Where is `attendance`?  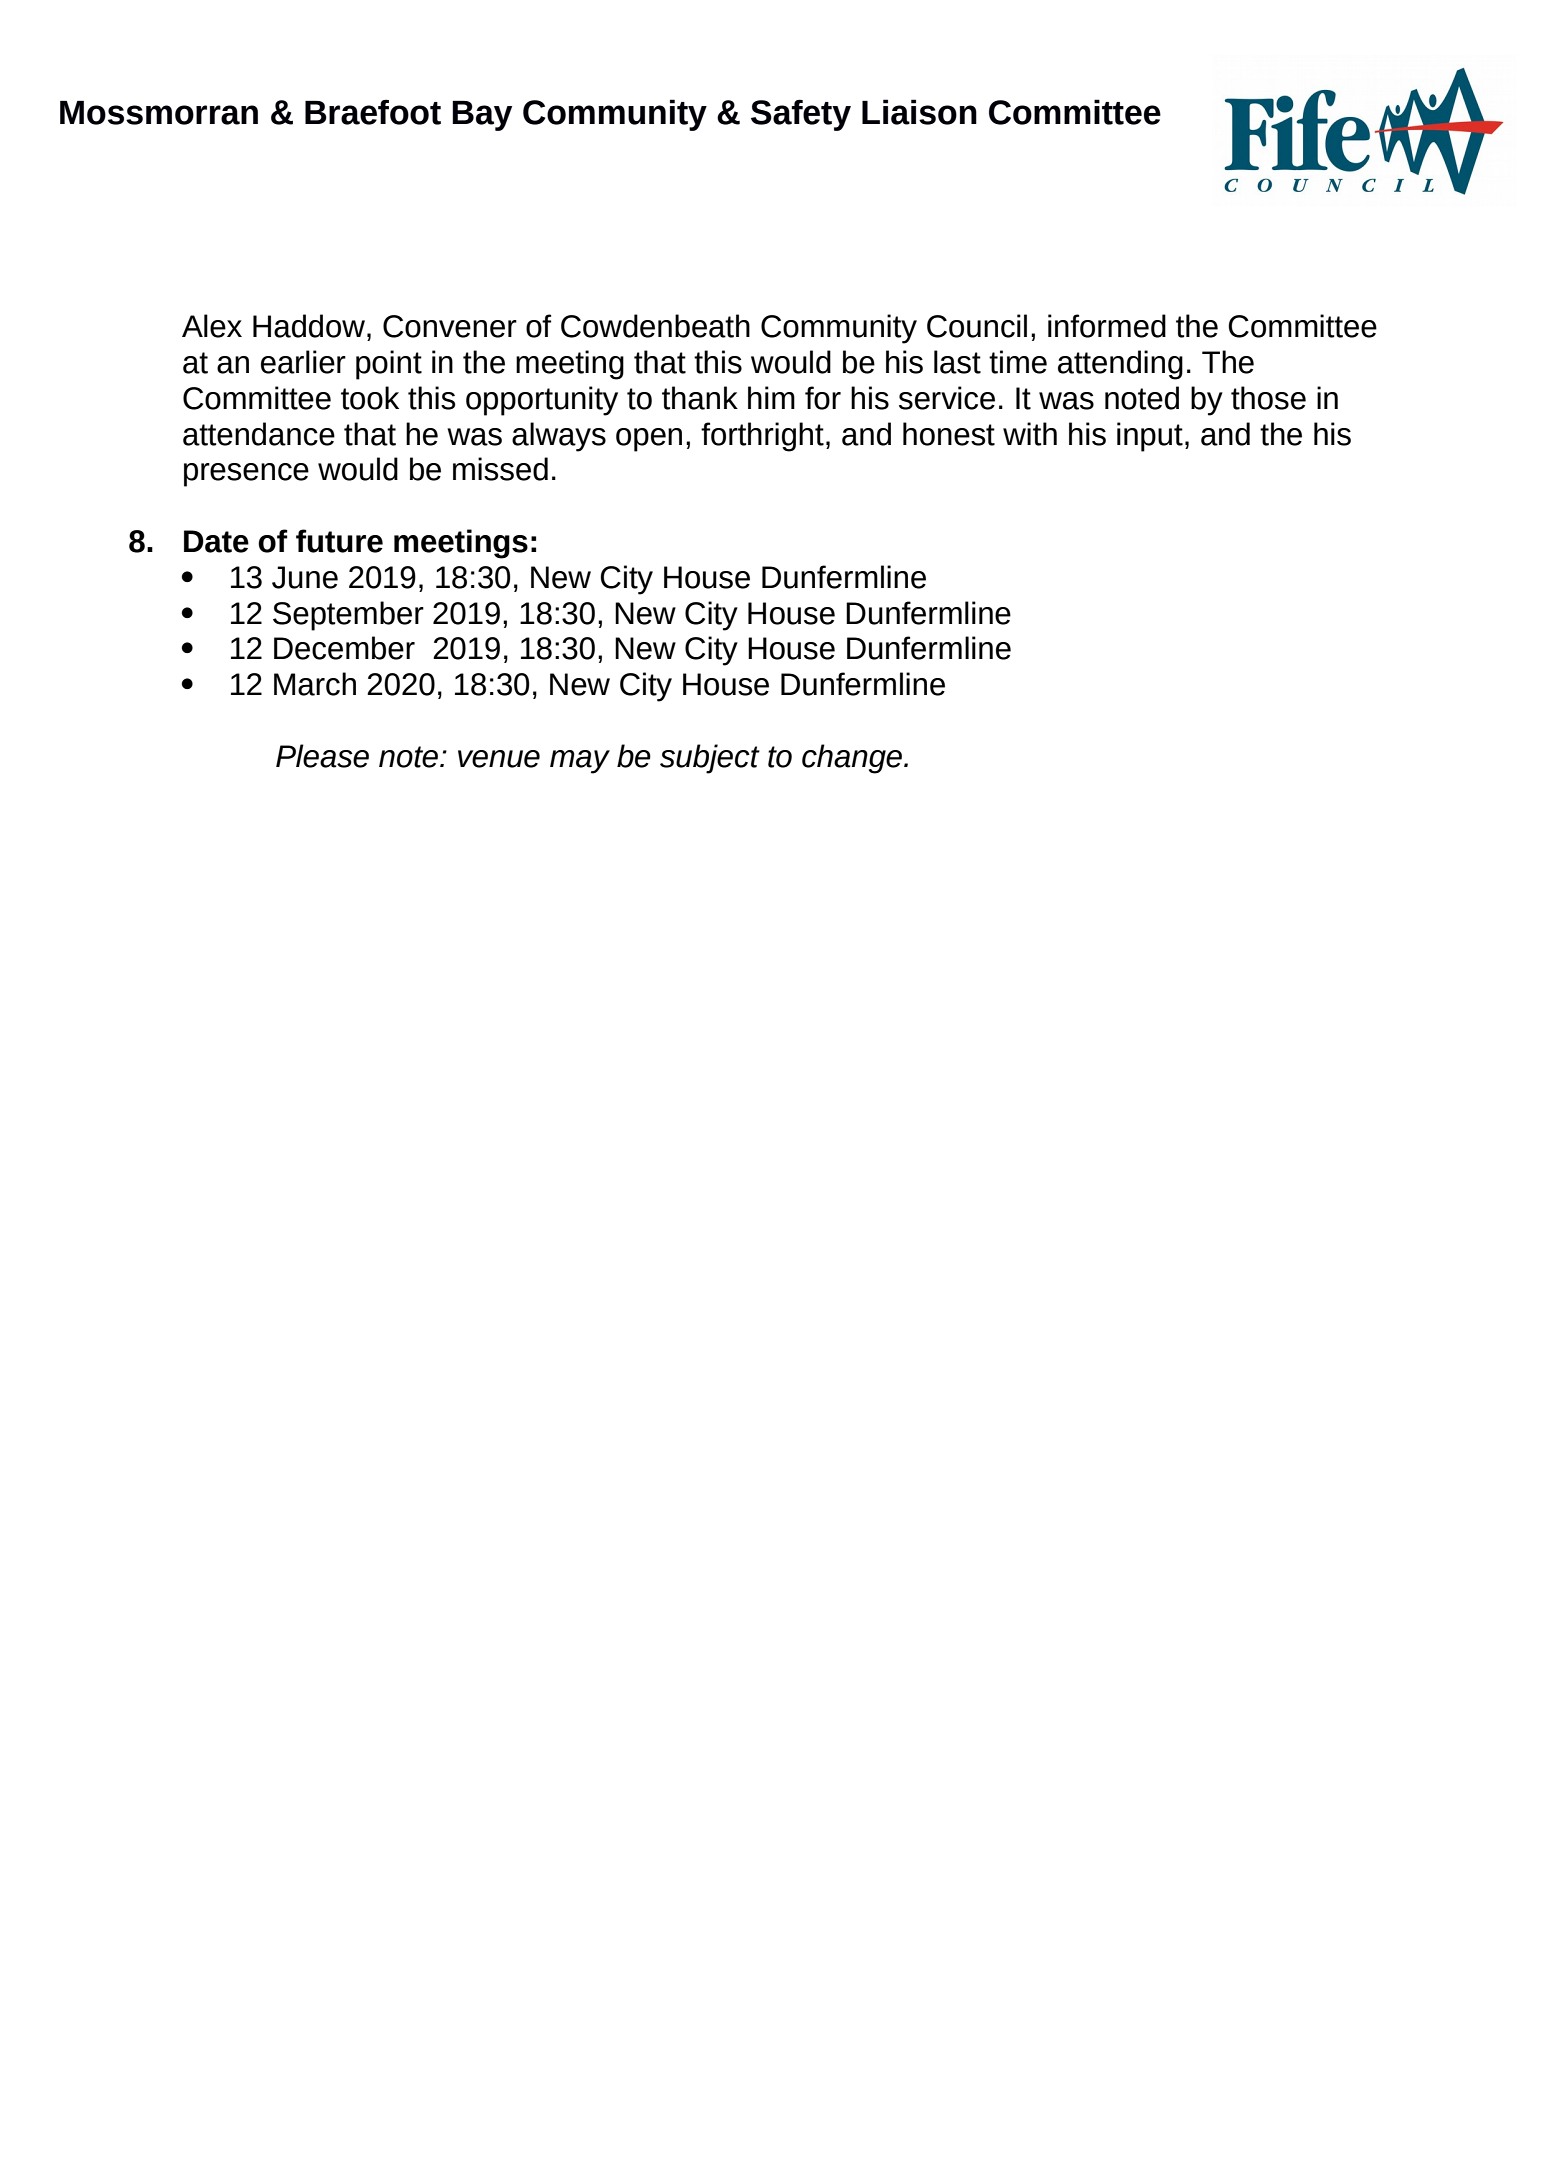
attendance is located at coordinates (259, 434).
